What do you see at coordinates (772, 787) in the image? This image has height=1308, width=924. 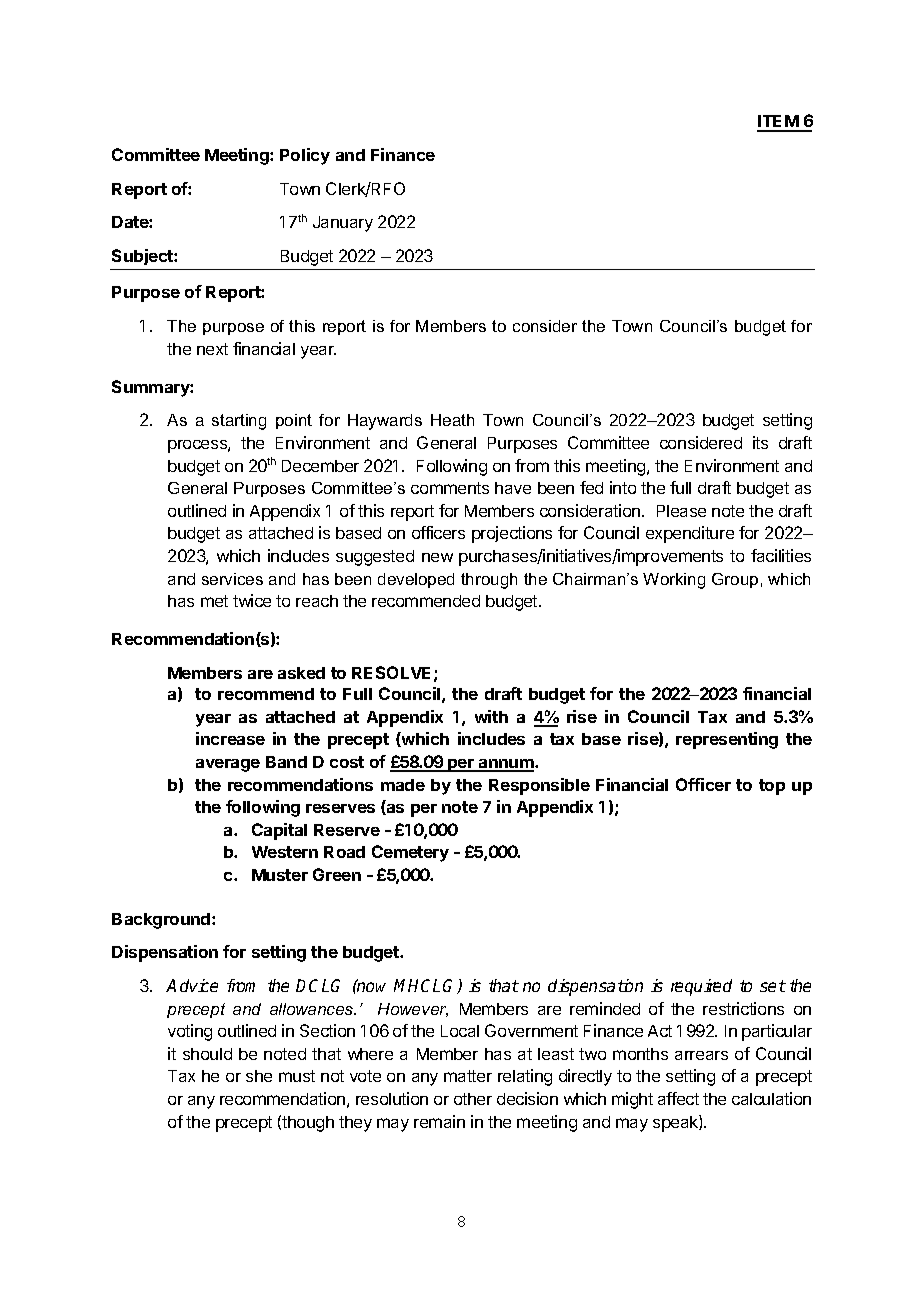 I see `top` at bounding box center [772, 787].
